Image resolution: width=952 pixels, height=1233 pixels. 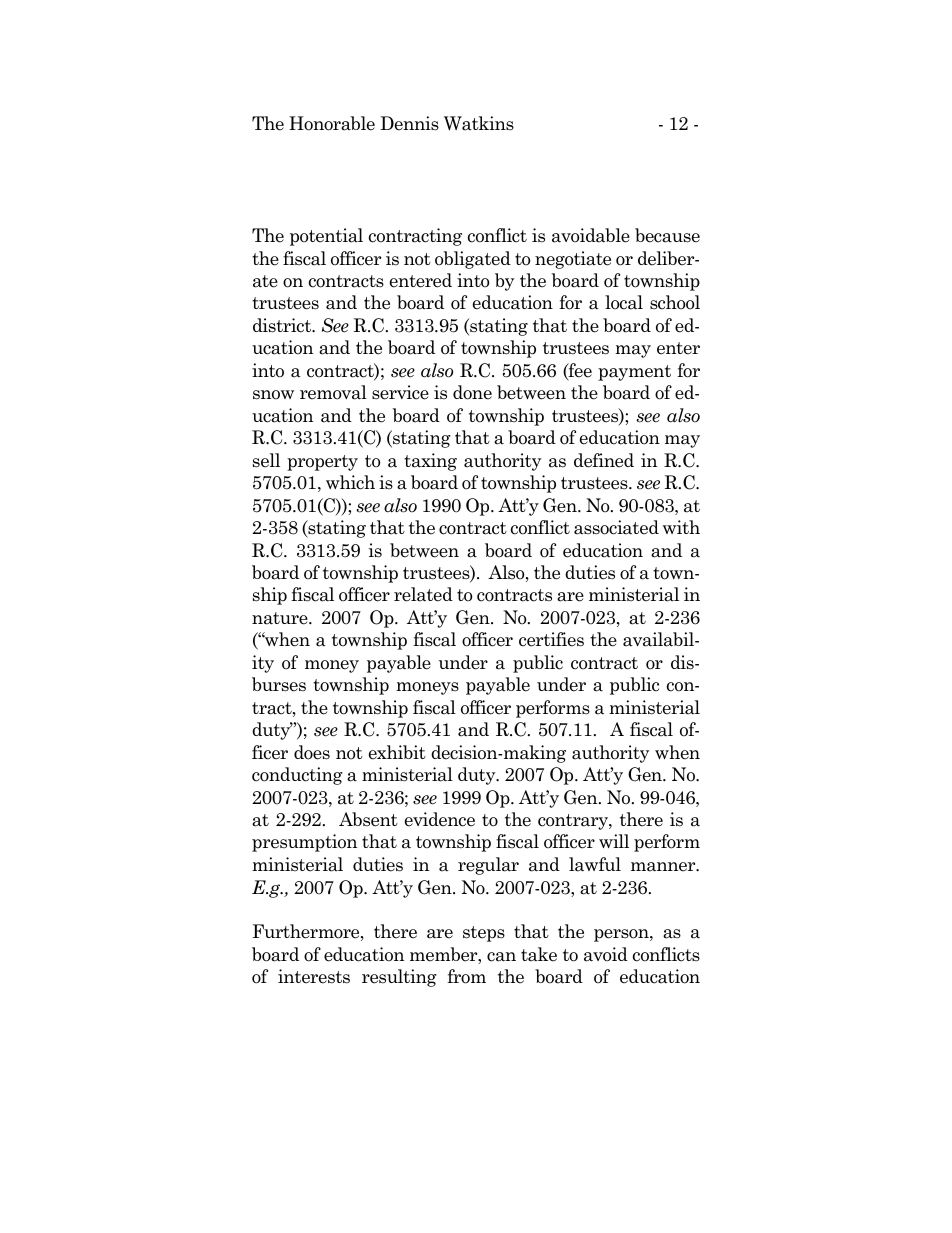 I want to click on interests, so click(x=314, y=976).
